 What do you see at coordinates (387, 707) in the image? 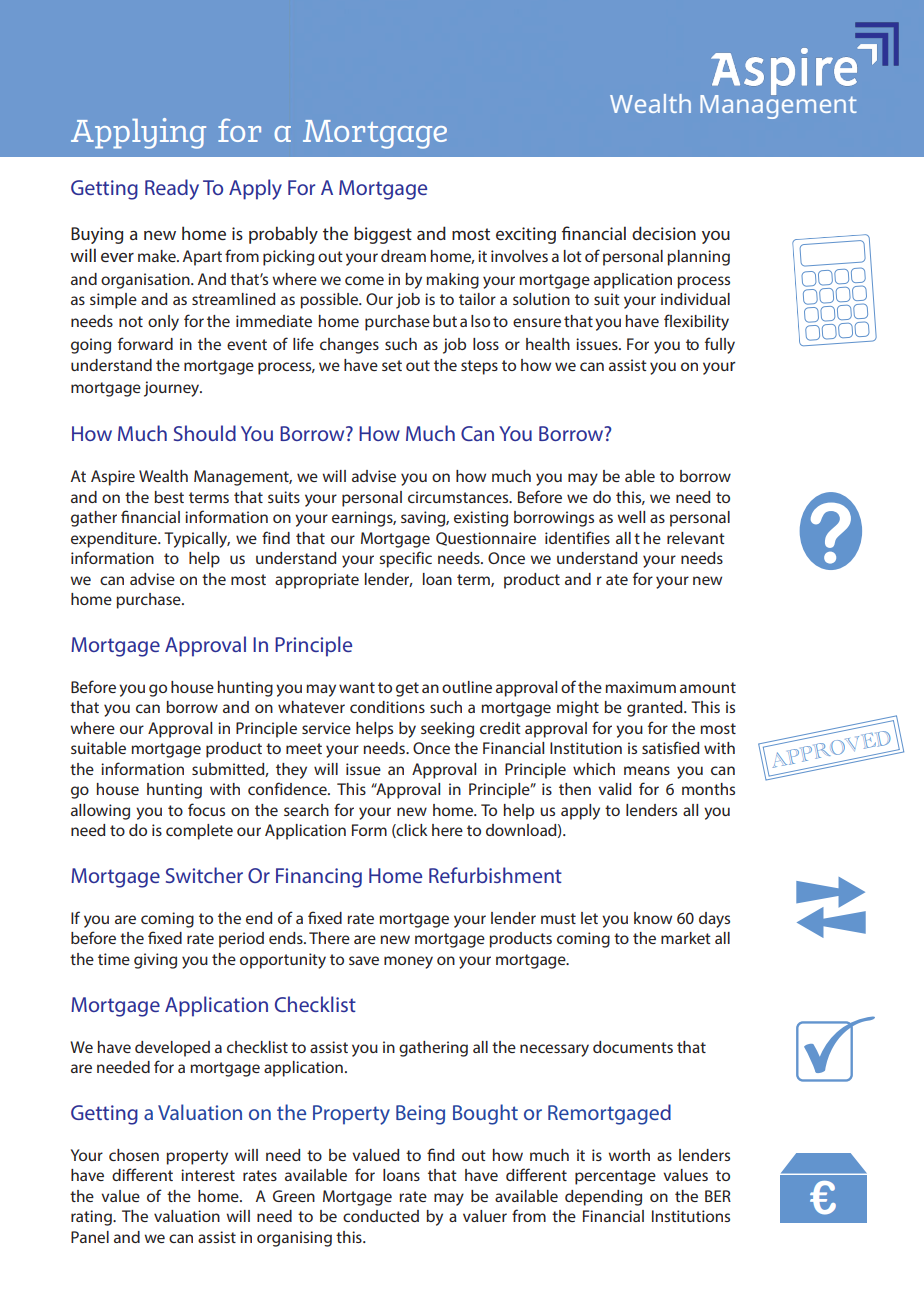
I see `conditions` at bounding box center [387, 707].
